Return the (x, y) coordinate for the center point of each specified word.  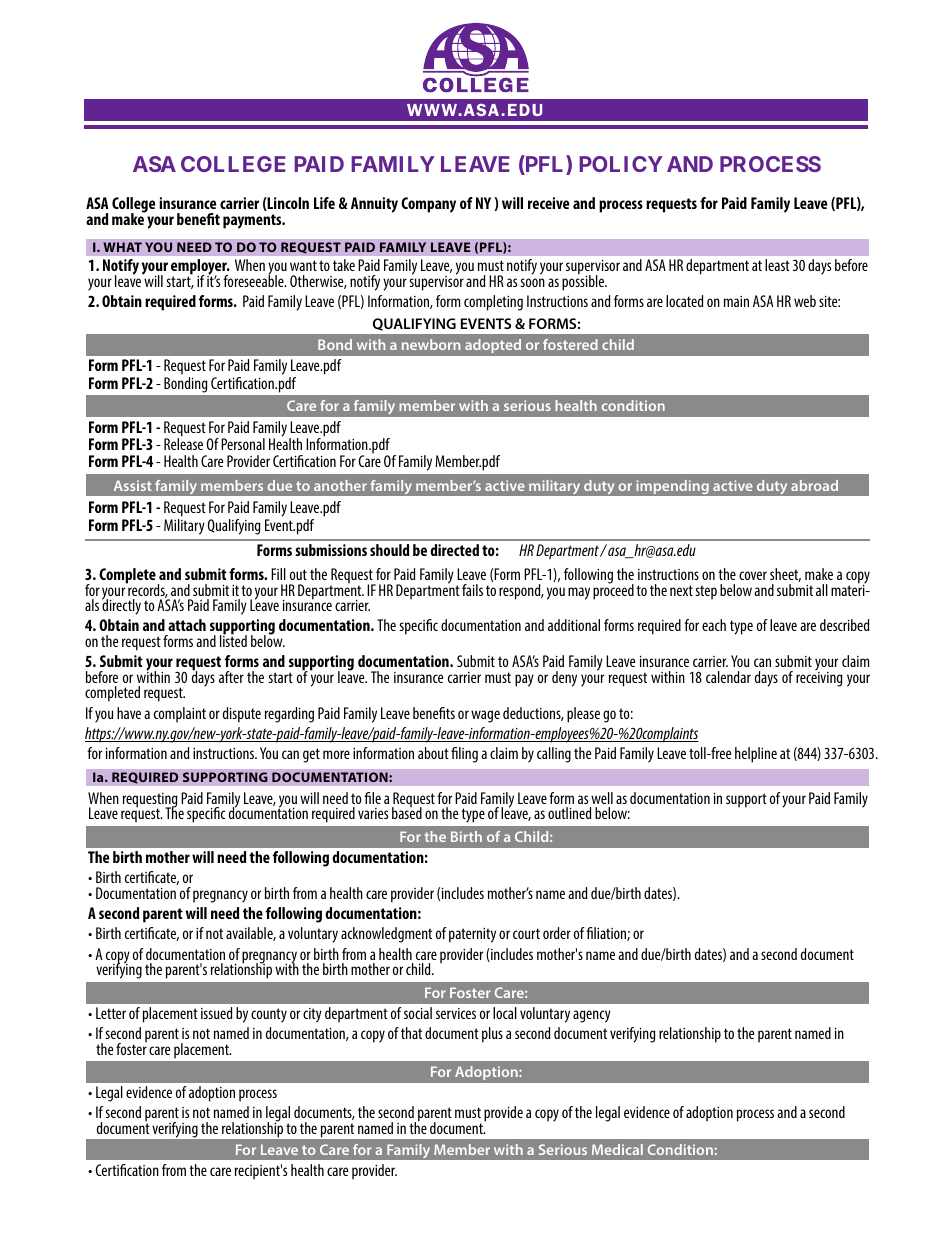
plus (492, 1035)
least (777, 265)
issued (217, 1013)
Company (428, 205)
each (714, 625)
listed (233, 640)
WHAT (122, 247)
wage (485, 716)
